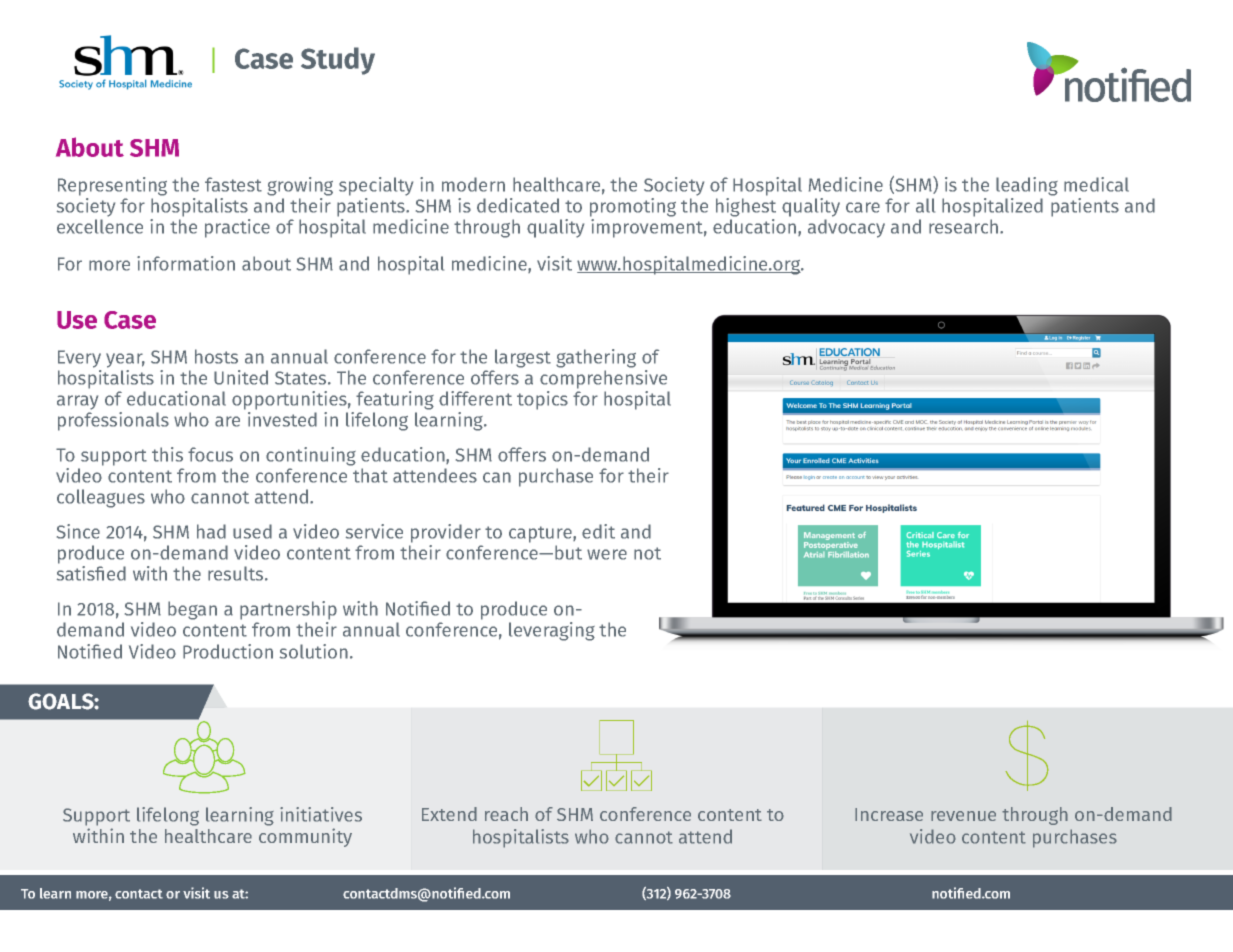 The width and height of the screenshot is (1233, 952). What do you see at coordinates (338, 61) in the screenshot?
I see `Study` at bounding box center [338, 61].
